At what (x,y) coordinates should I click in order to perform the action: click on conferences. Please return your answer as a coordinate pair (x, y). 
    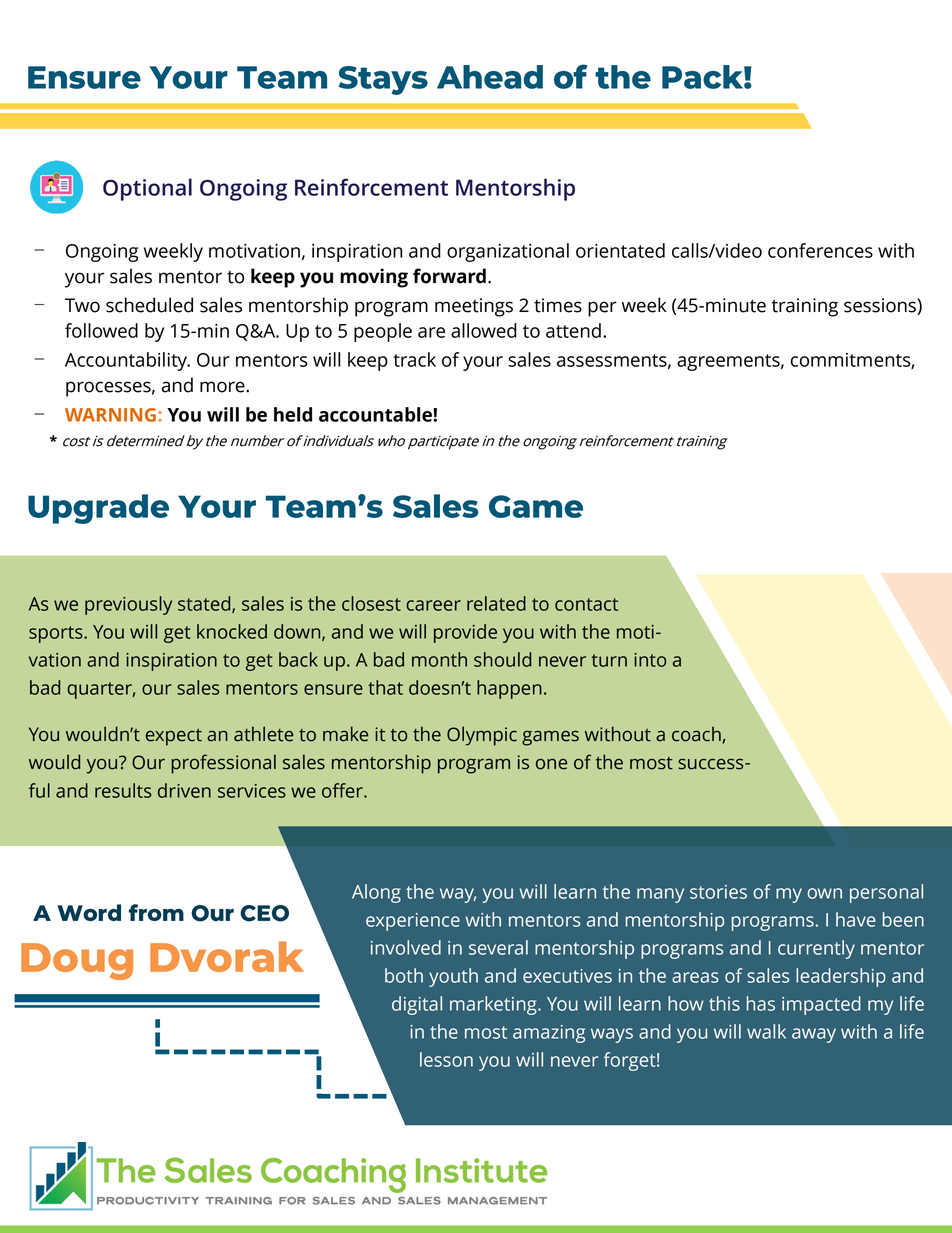
    Looking at the image, I should click on (820, 250).
